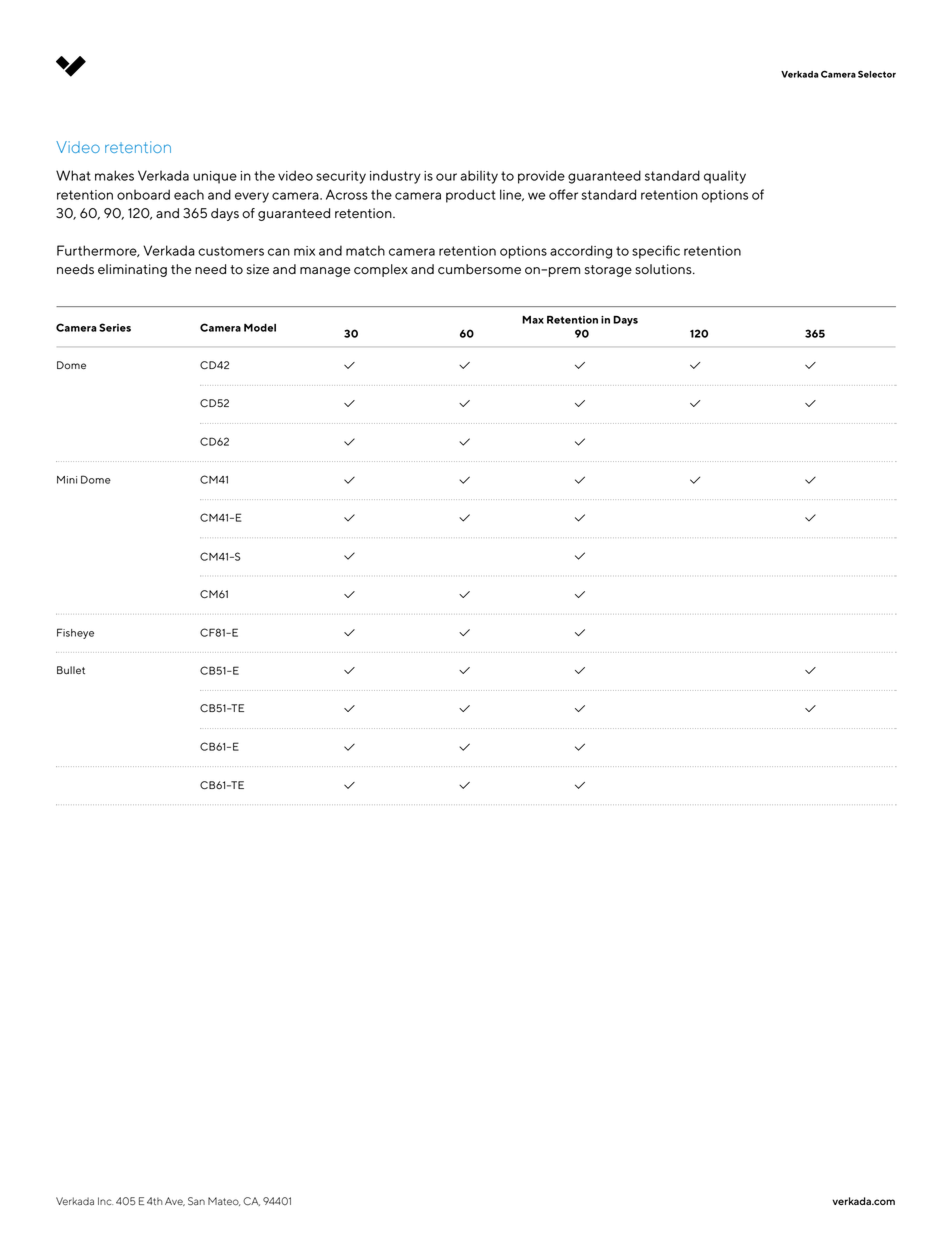  What do you see at coordinates (224, 1201) in the screenshot?
I see `Mateo` at bounding box center [224, 1201].
